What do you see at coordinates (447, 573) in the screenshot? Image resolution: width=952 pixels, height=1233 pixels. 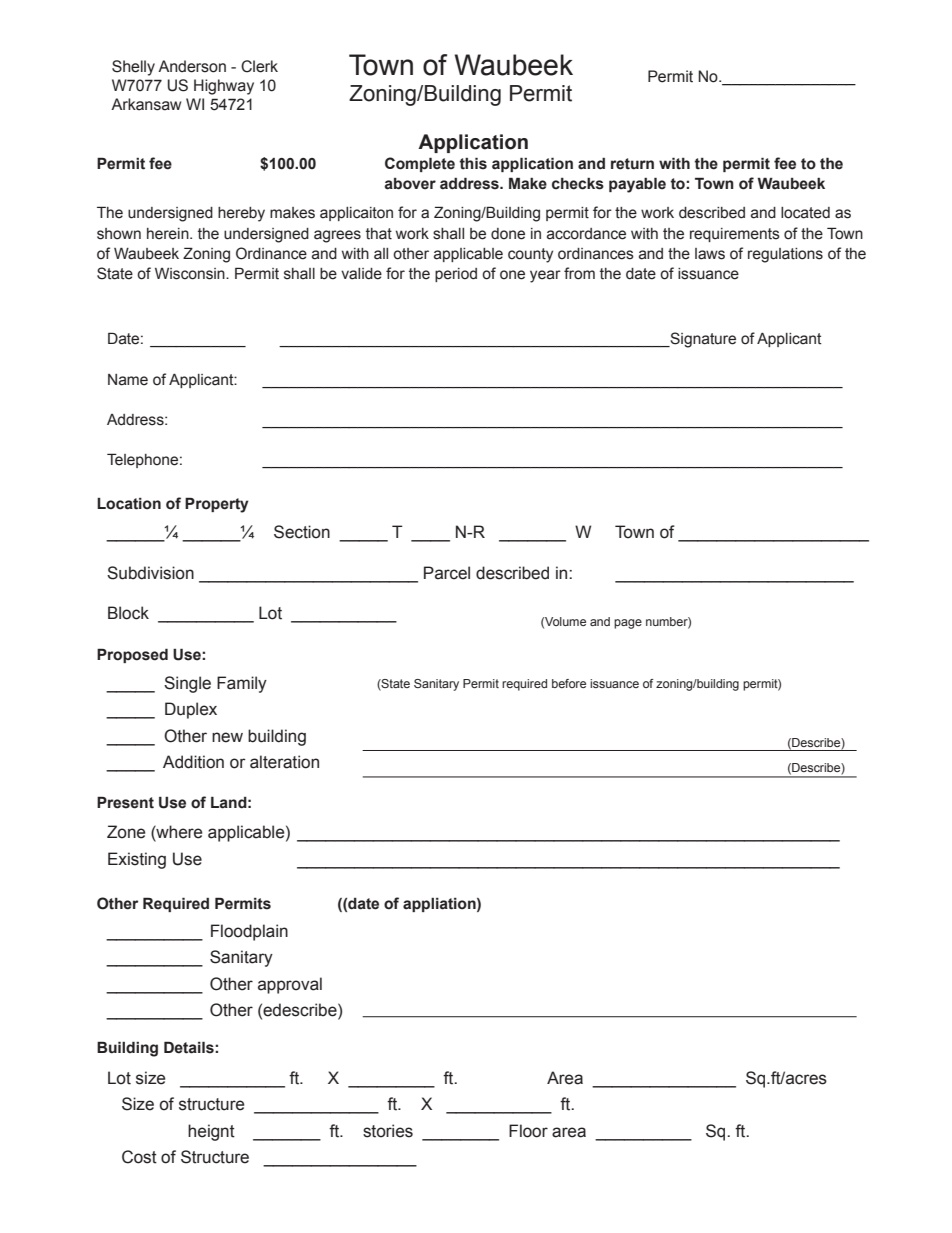 I see `Parcel` at bounding box center [447, 573].
